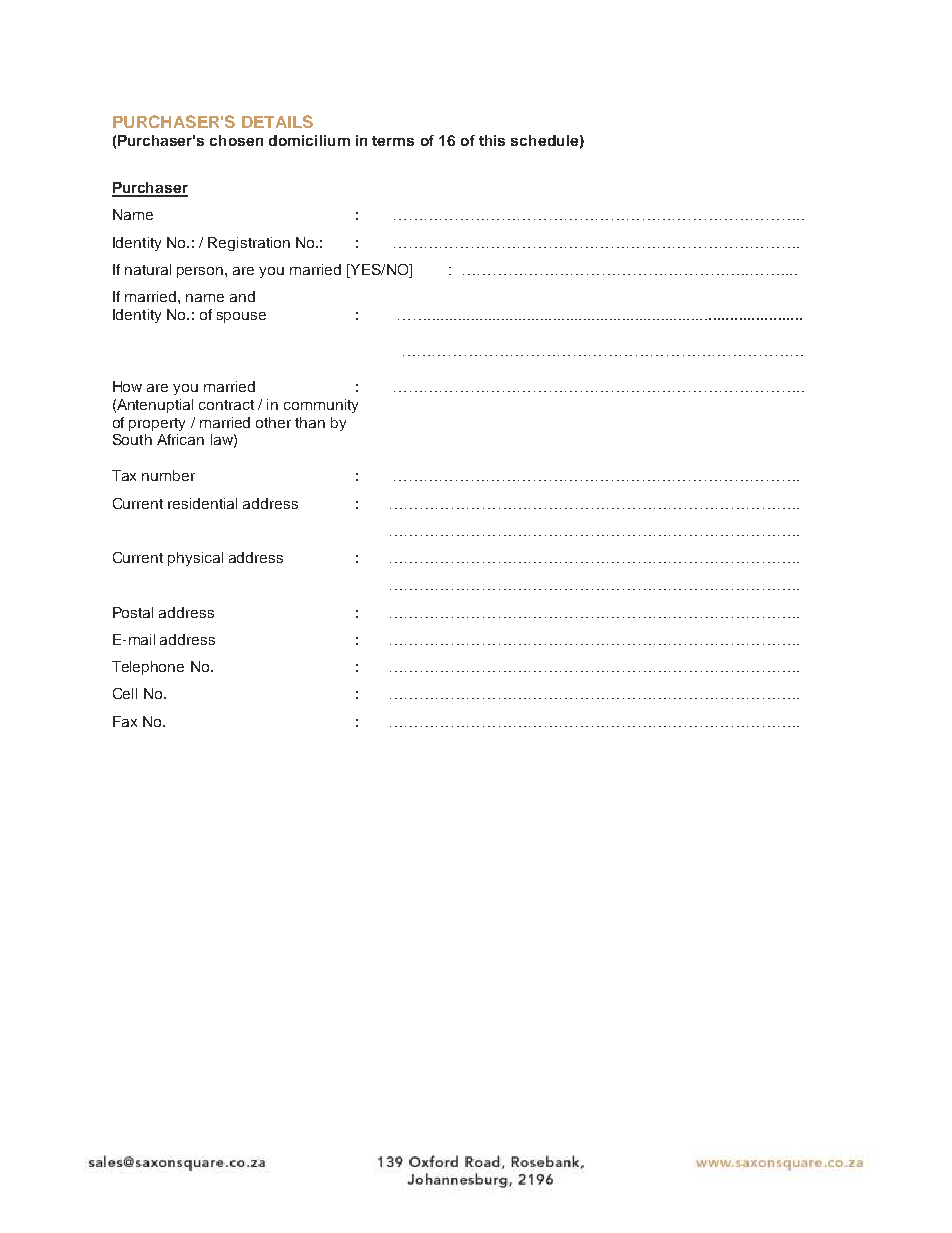  What do you see at coordinates (321, 406) in the screenshot?
I see `community` at bounding box center [321, 406].
